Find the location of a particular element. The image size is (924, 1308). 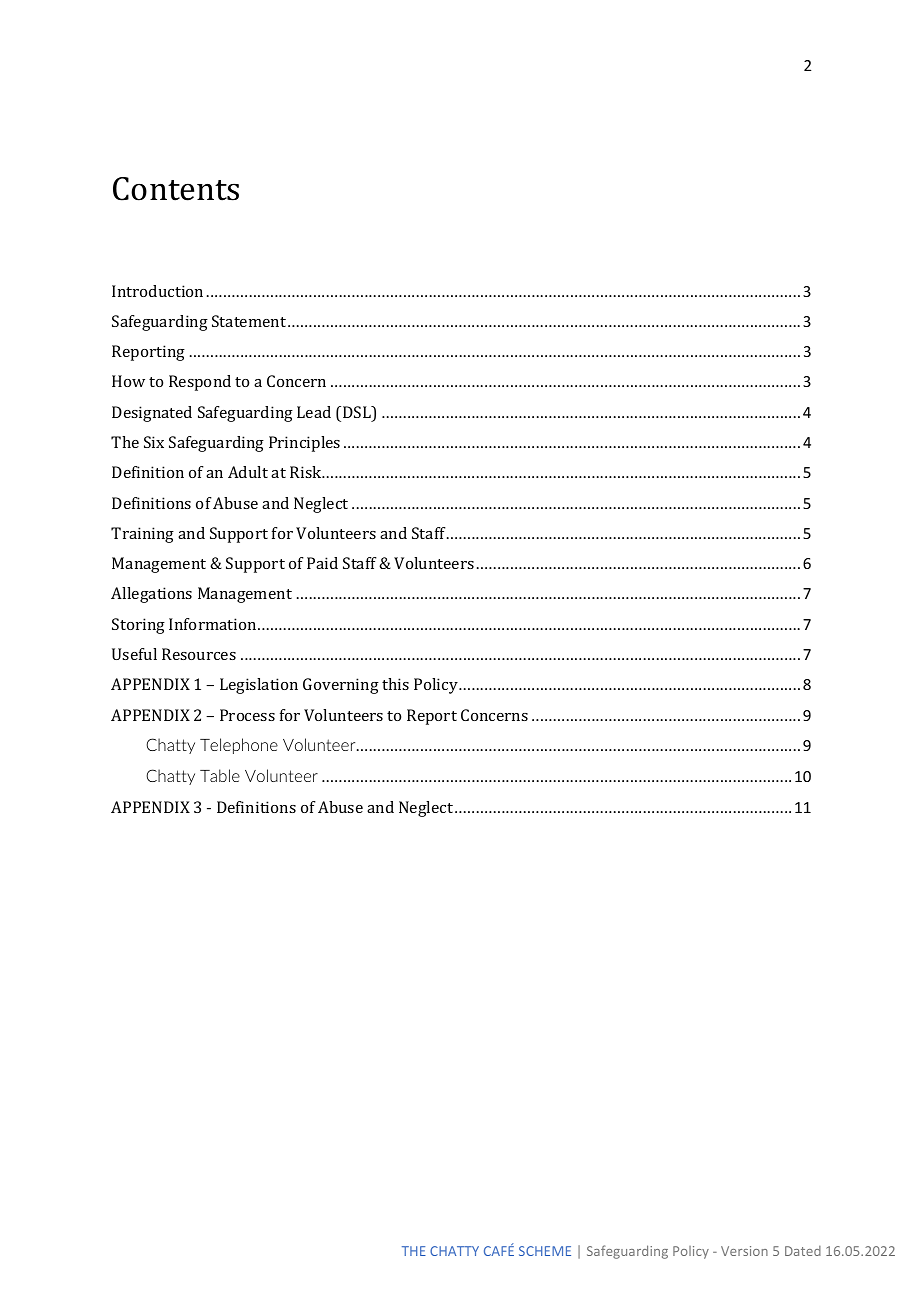

SCHEME is located at coordinates (545, 1251).
